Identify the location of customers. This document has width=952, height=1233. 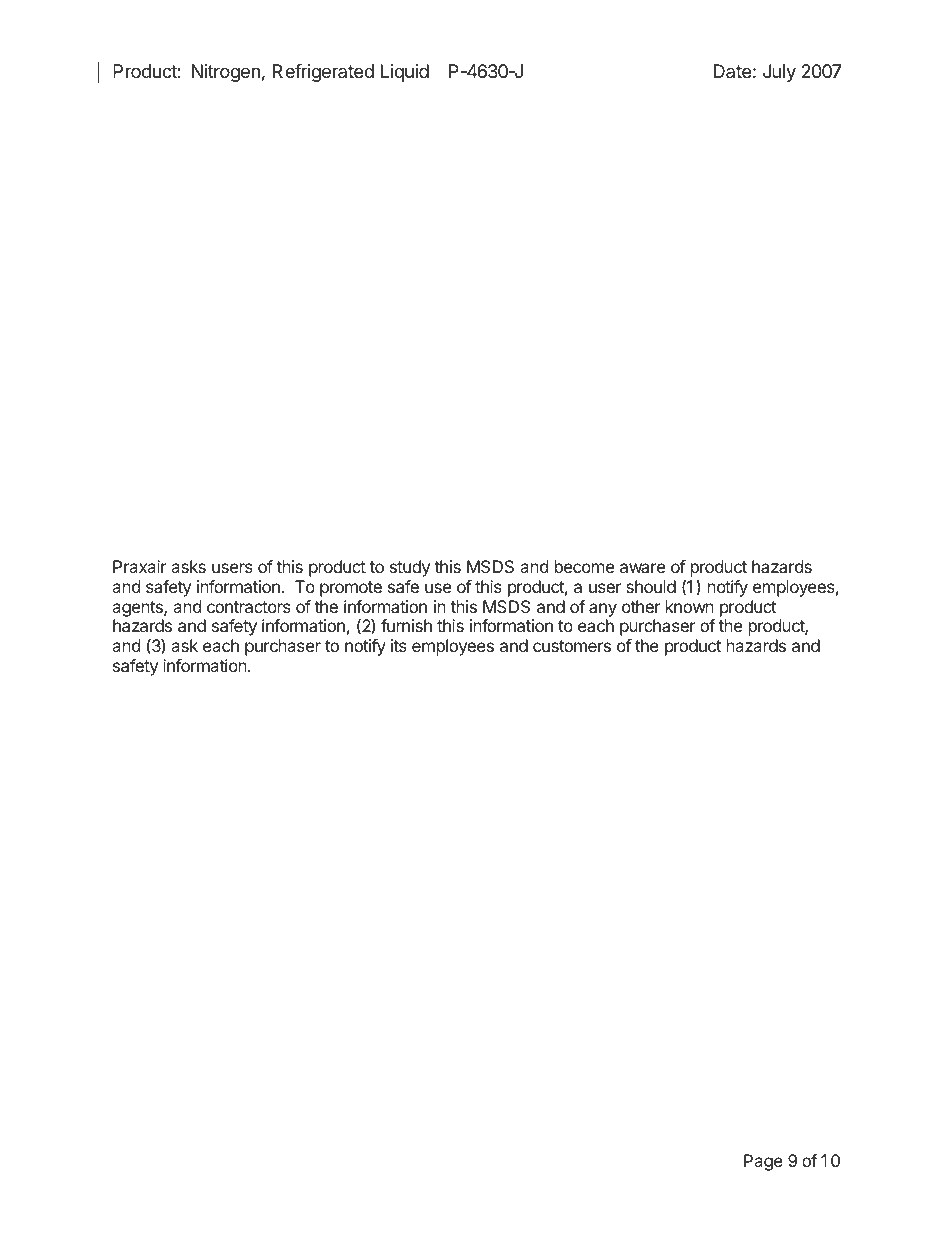
(572, 646).
